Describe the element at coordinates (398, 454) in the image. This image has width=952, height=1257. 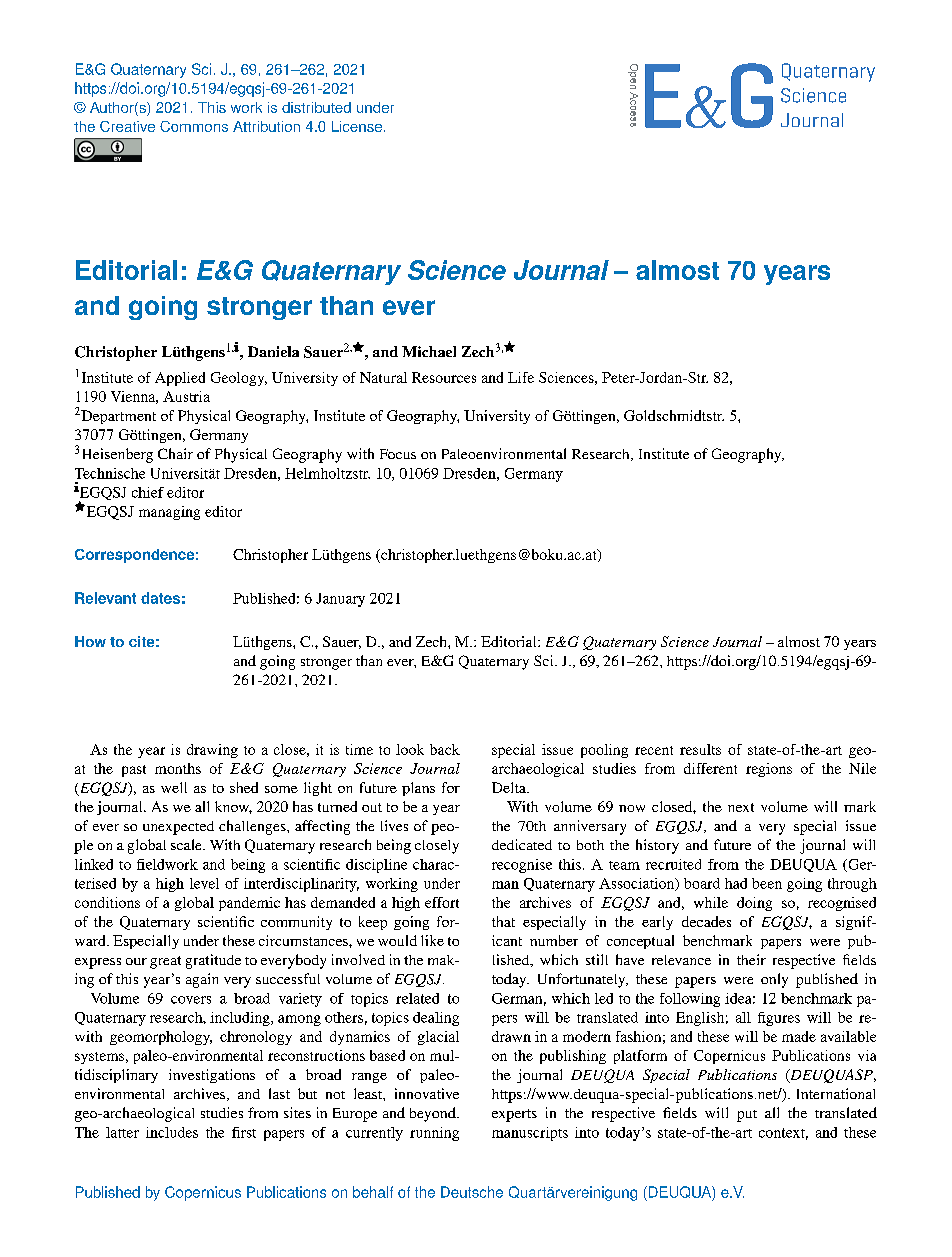
I see `Focus` at that location.
